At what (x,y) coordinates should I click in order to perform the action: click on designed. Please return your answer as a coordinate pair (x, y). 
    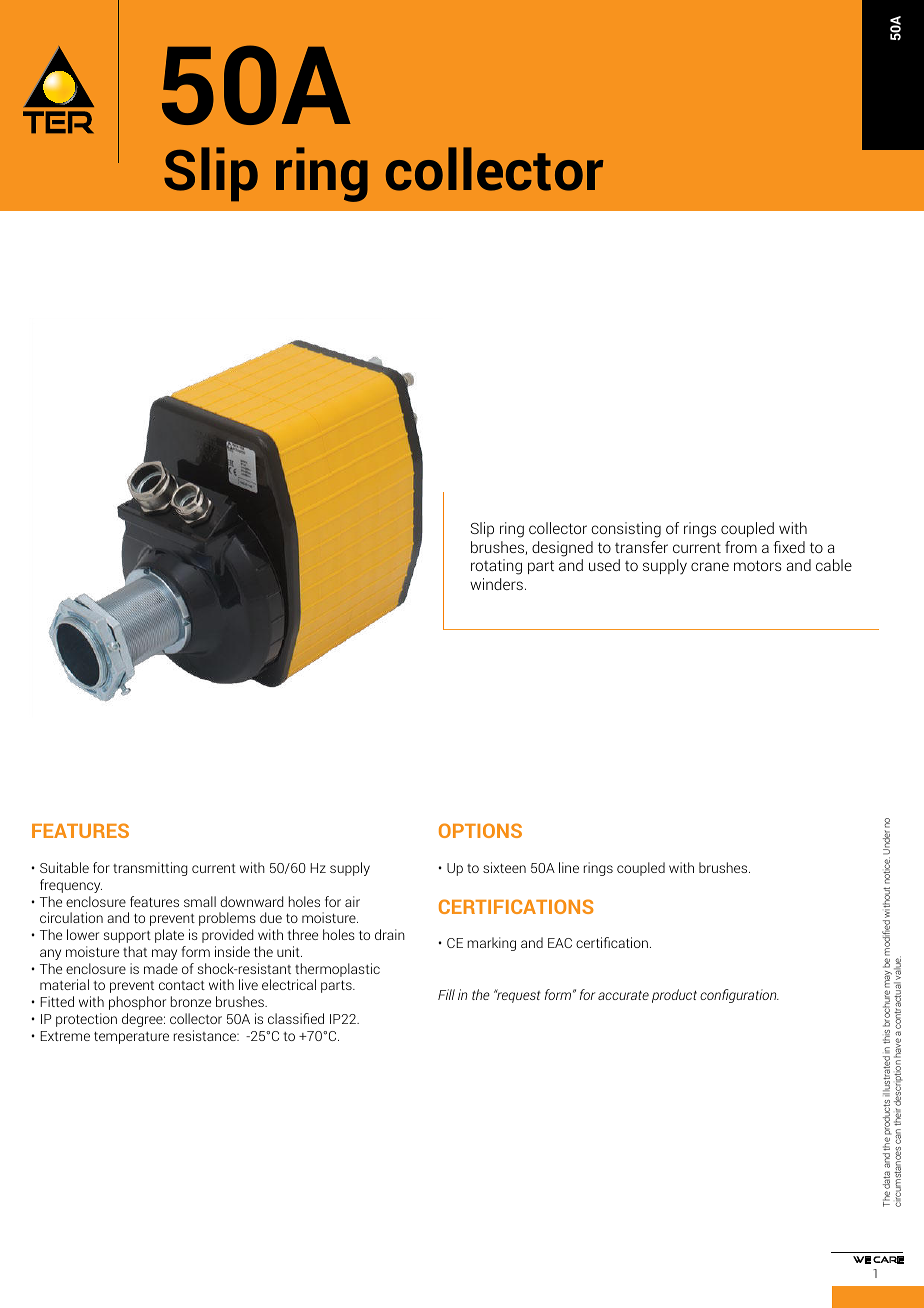
    Looking at the image, I should click on (562, 549).
